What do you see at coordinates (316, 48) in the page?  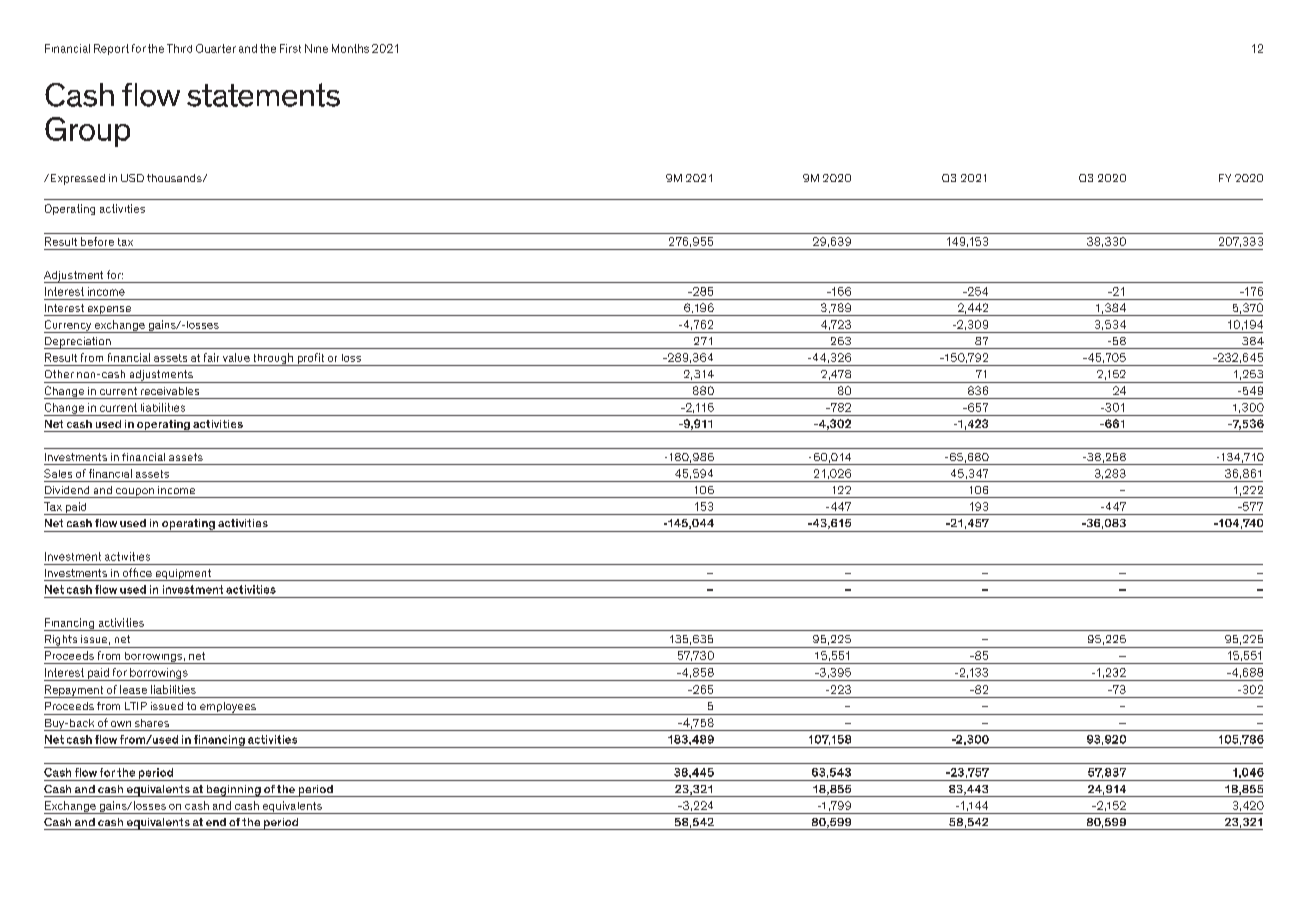 I see `Nine` at bounding box center [316, 48].
